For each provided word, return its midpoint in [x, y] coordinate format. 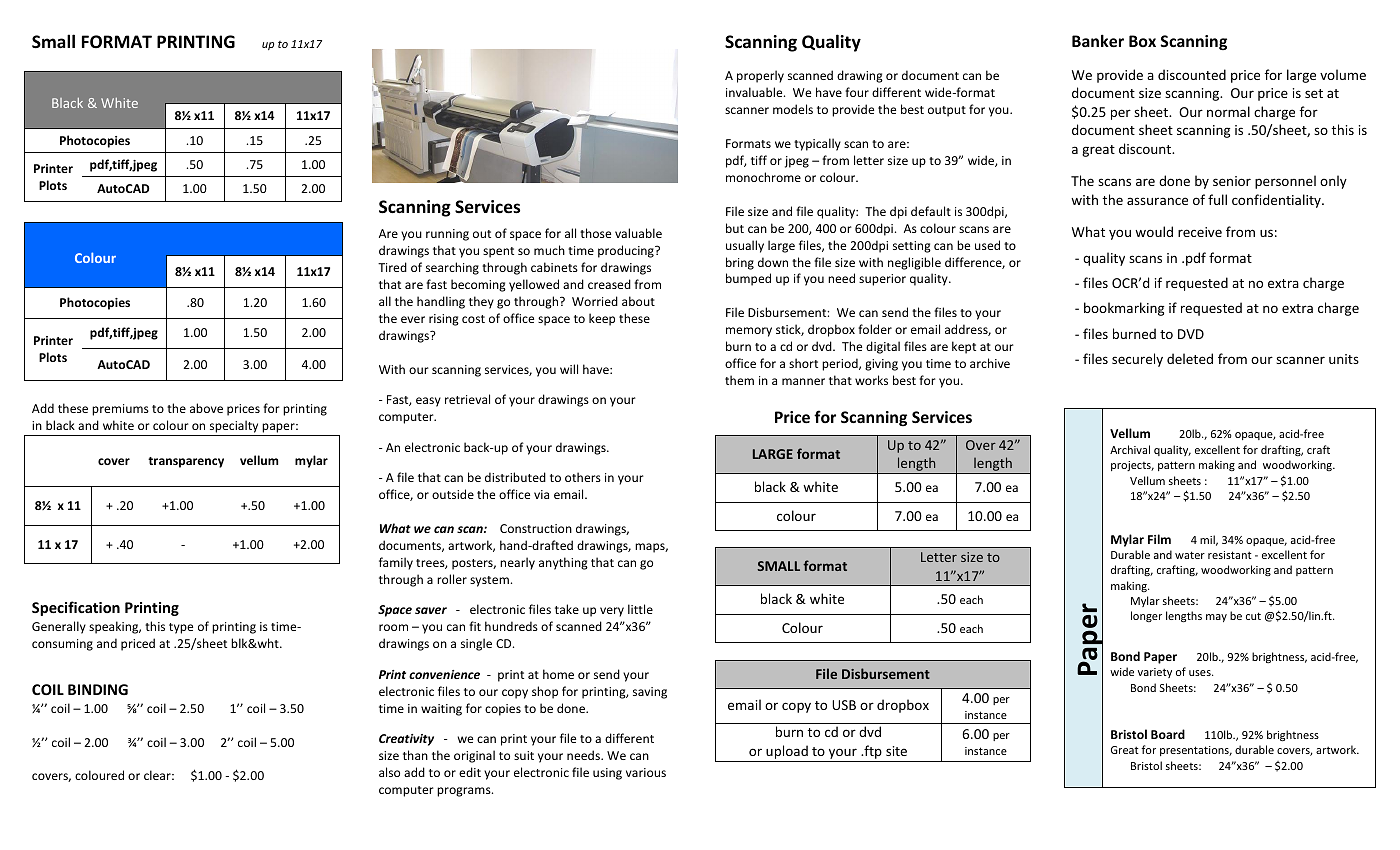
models [793, 109]
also [389, 772]
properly [760, 76]
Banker [1098, 40]
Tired [392, 267]
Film [1159, 539]
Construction [536, 528]
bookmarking [1124, 309]
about [638, 301]
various [646, 772]
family [396, 563]
